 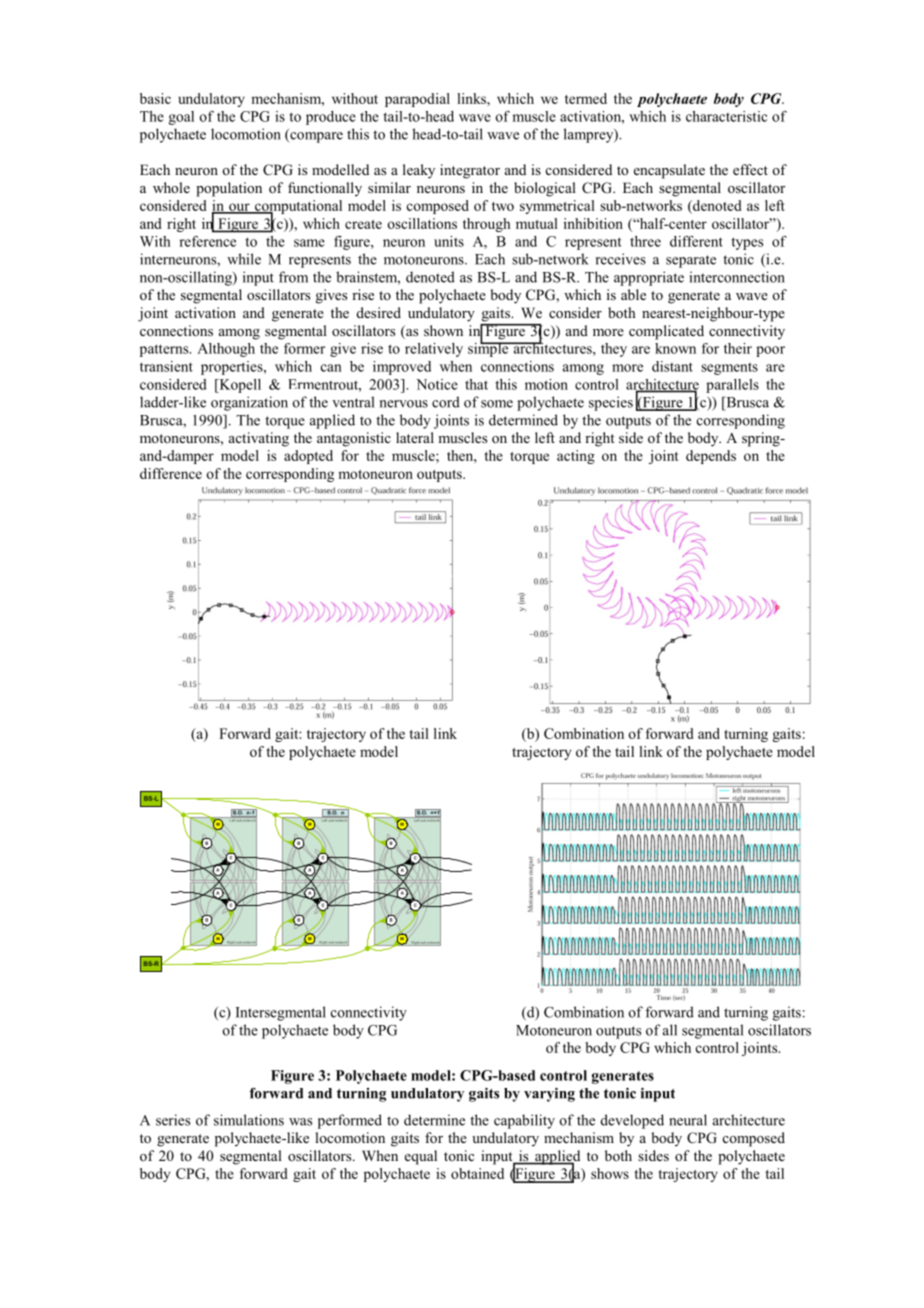 I want to click on difference, so click(x=171, y=473).
